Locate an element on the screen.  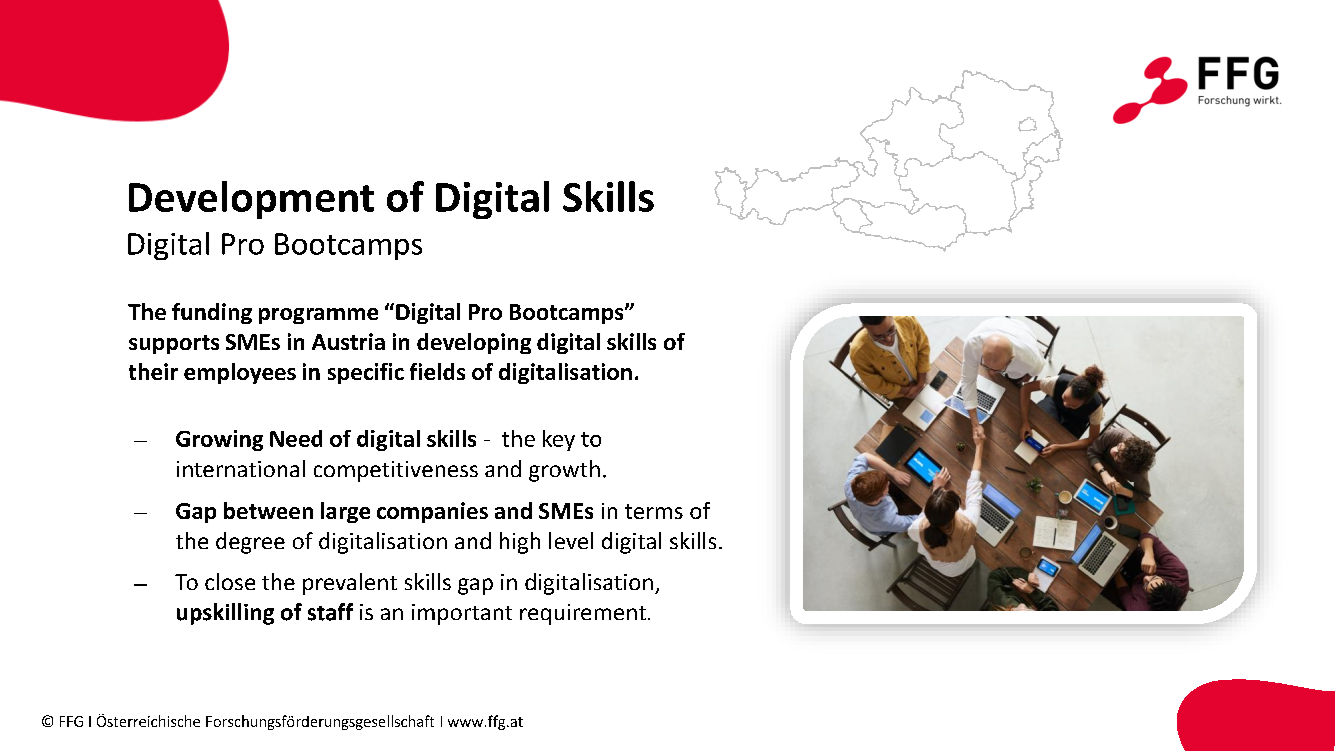
developing is located at coordinates (474, 343).
